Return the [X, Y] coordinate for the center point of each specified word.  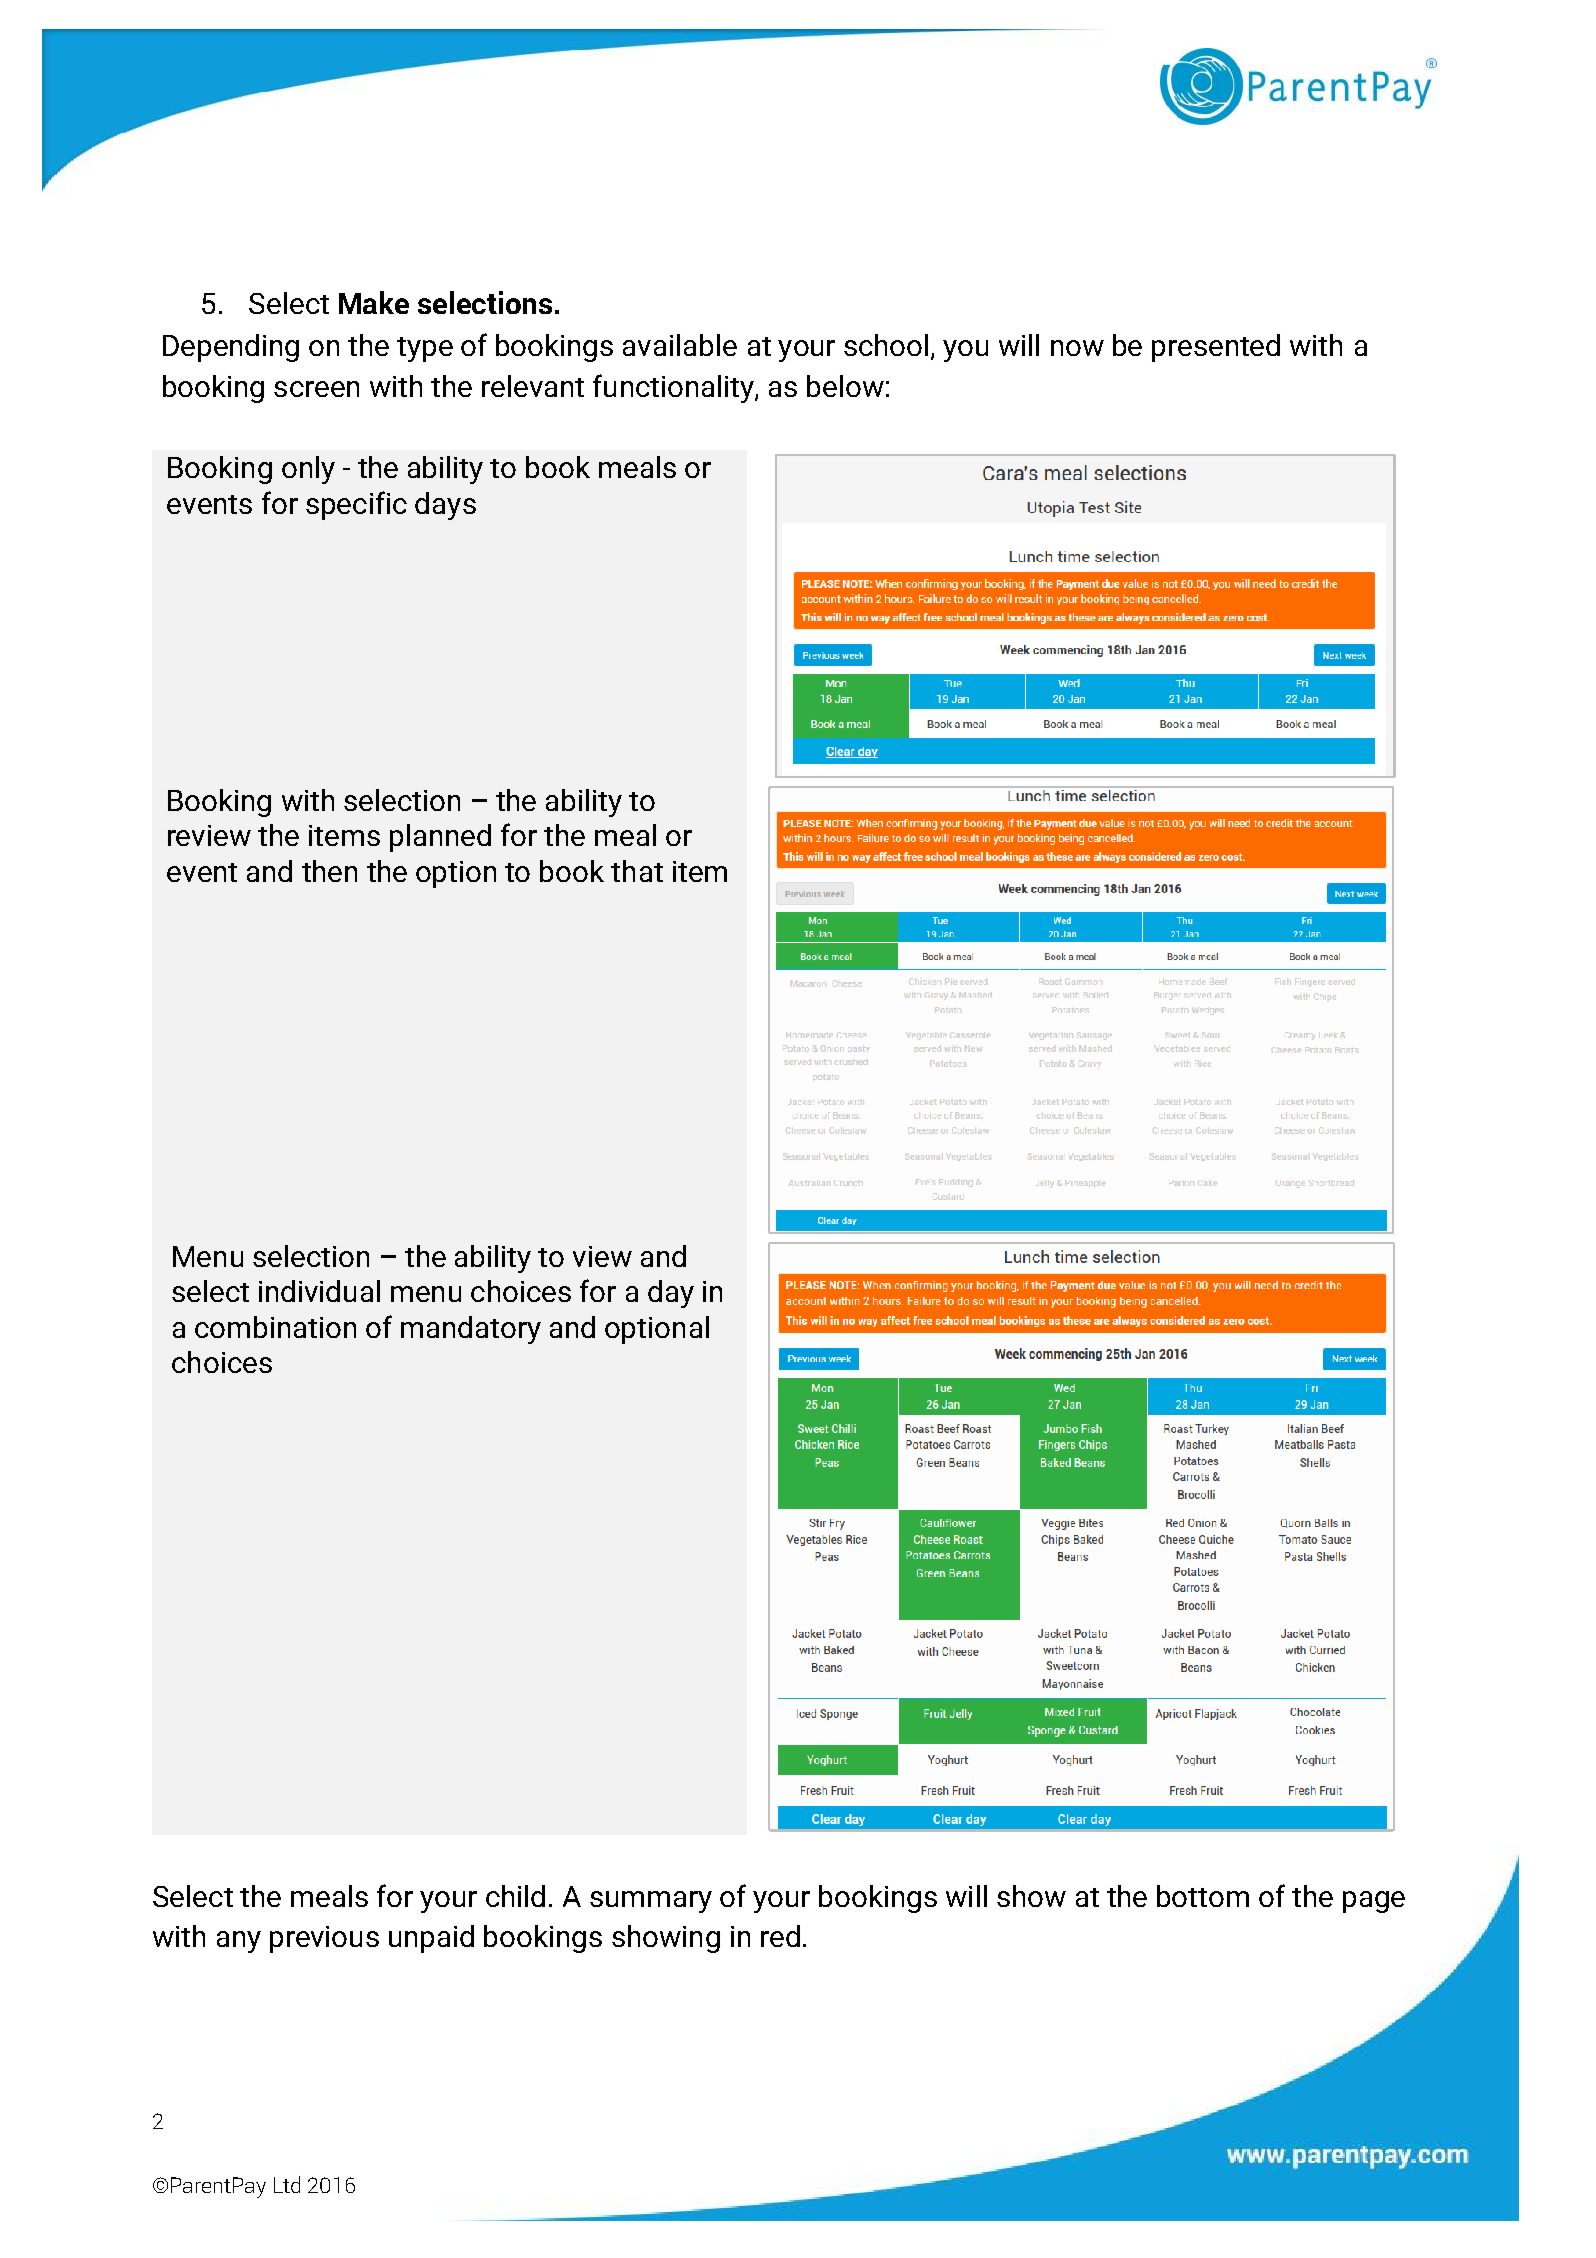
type [425, 349]
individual [319, 1291]
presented [1216, 348]
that [637, 871]
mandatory [471, 1330]
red [780, 1936]
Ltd [287, 2184]
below [845, 386]
